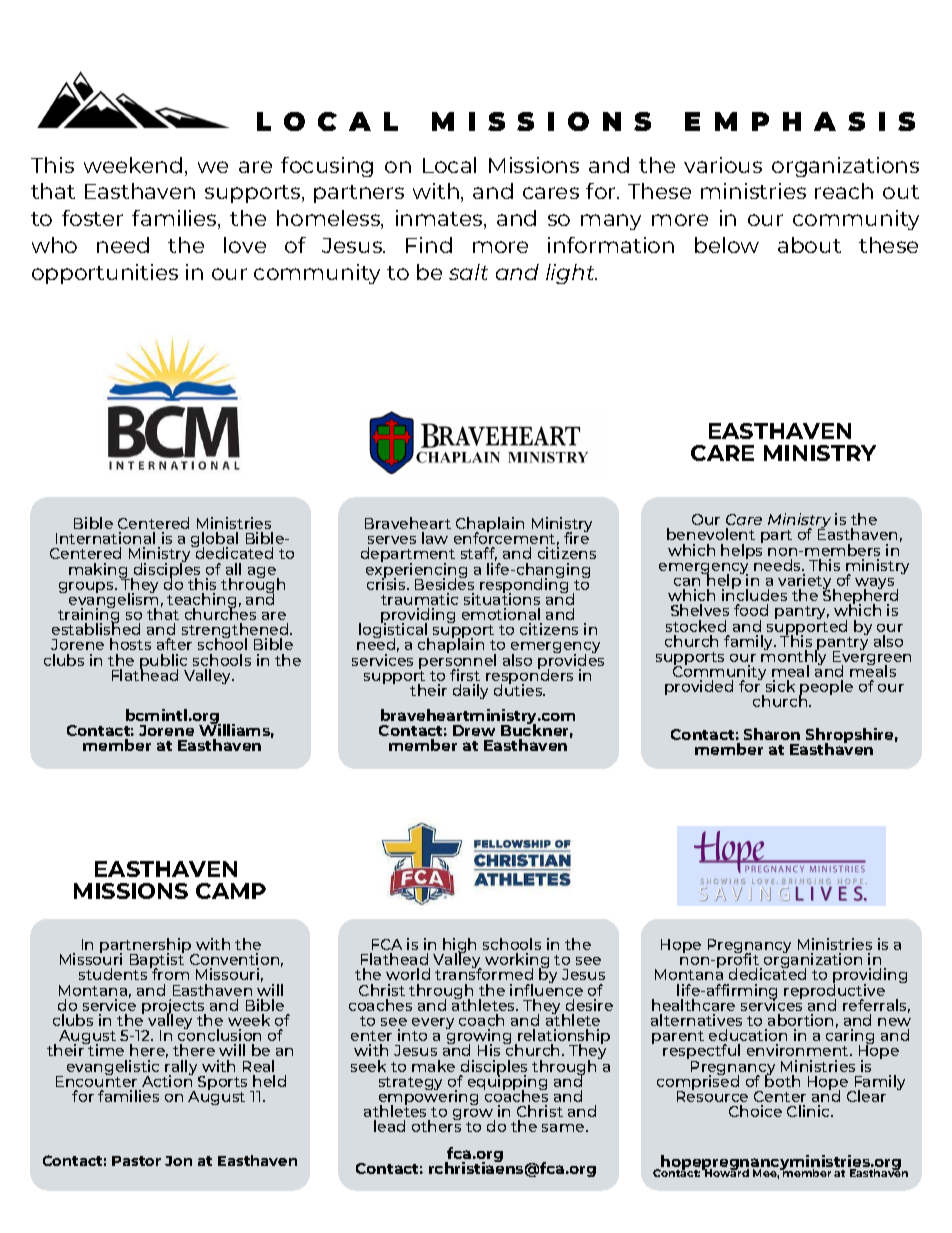 This screenshot has width=952, height=1233. What do you see at coordinates (440, 219) in the screenshot?
I see `inmates` at bounding box center [440, 219].
